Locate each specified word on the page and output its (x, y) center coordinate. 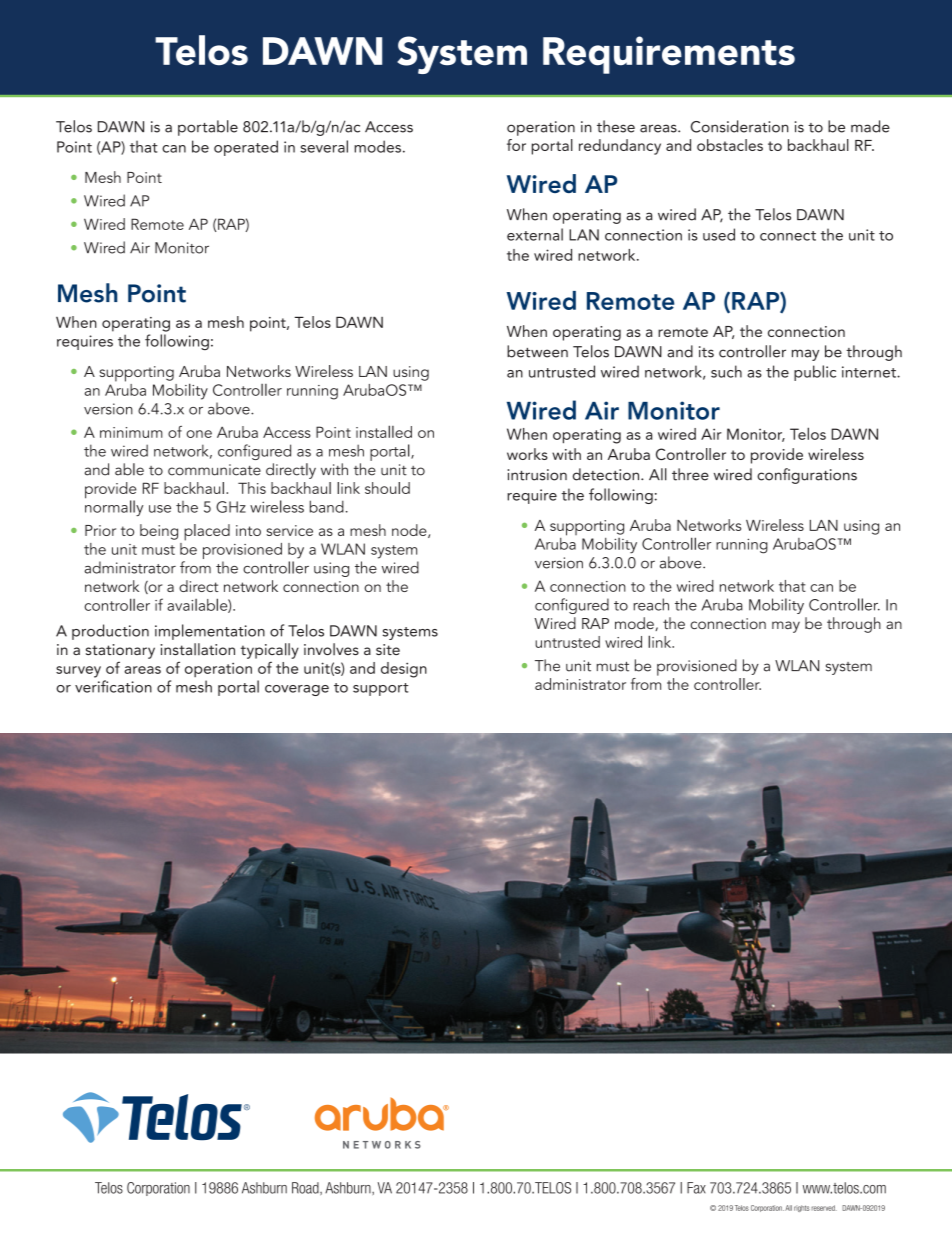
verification (113, 686)
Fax (696, 1188)
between (537, 351)
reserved (824, 1208)
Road (306, 1188)
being (159, 532)
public (815, 373)
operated (246, 148)
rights (802, 1208)
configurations (807, 476)
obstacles (730, 145)
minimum (131, 432)
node (410, 531)
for (516, 145)
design (404, 670)
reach (651, 604)
